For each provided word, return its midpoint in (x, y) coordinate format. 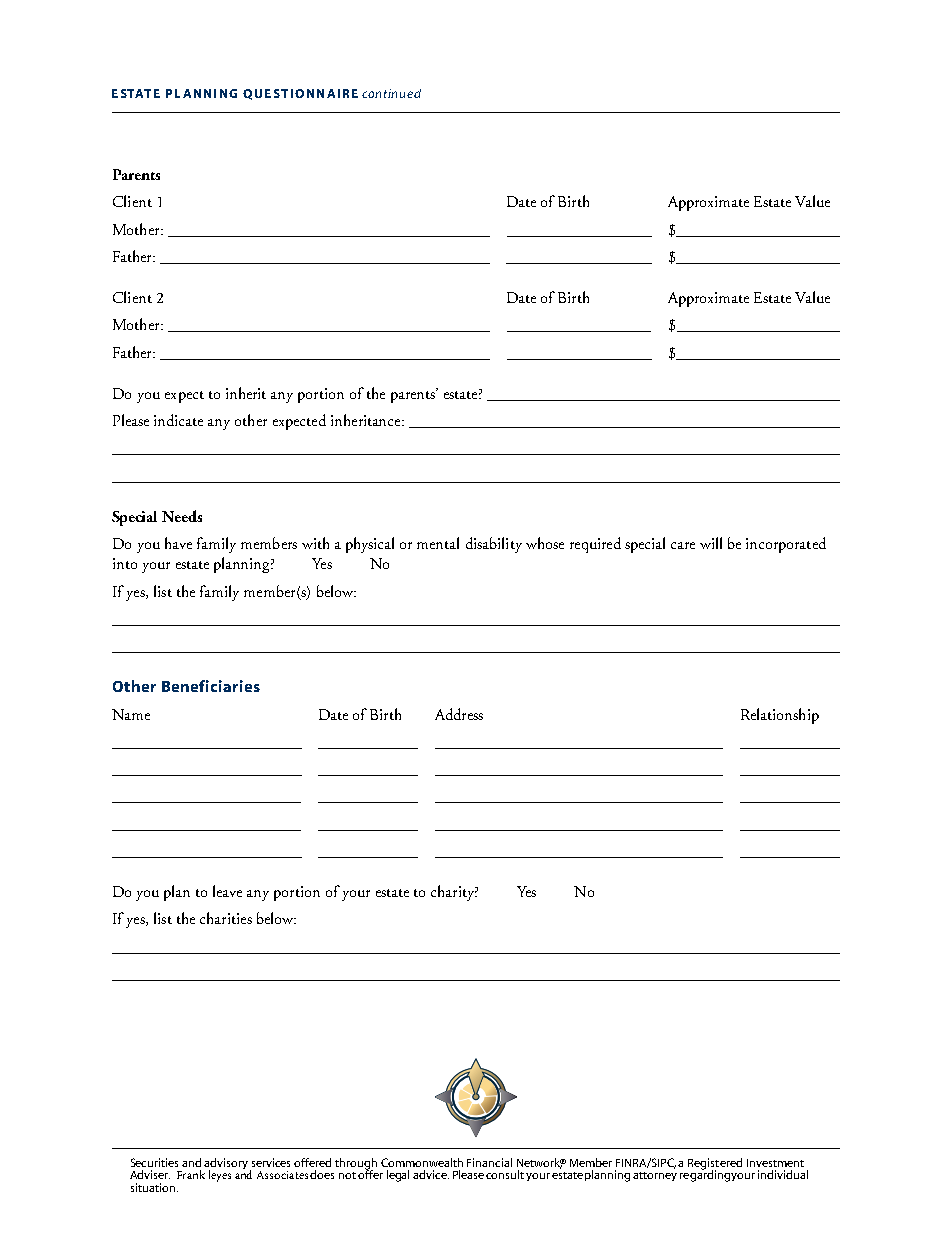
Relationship (780, 716)
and (191, 1162)
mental (438, 543)
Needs (182, 516)
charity (454, 893)
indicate (178, 420)
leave (227, 891)
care (683, 545)
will (711, 543)
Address (459, 714)
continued (391, 93)
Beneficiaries (211, 686)
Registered (715, 1165)
